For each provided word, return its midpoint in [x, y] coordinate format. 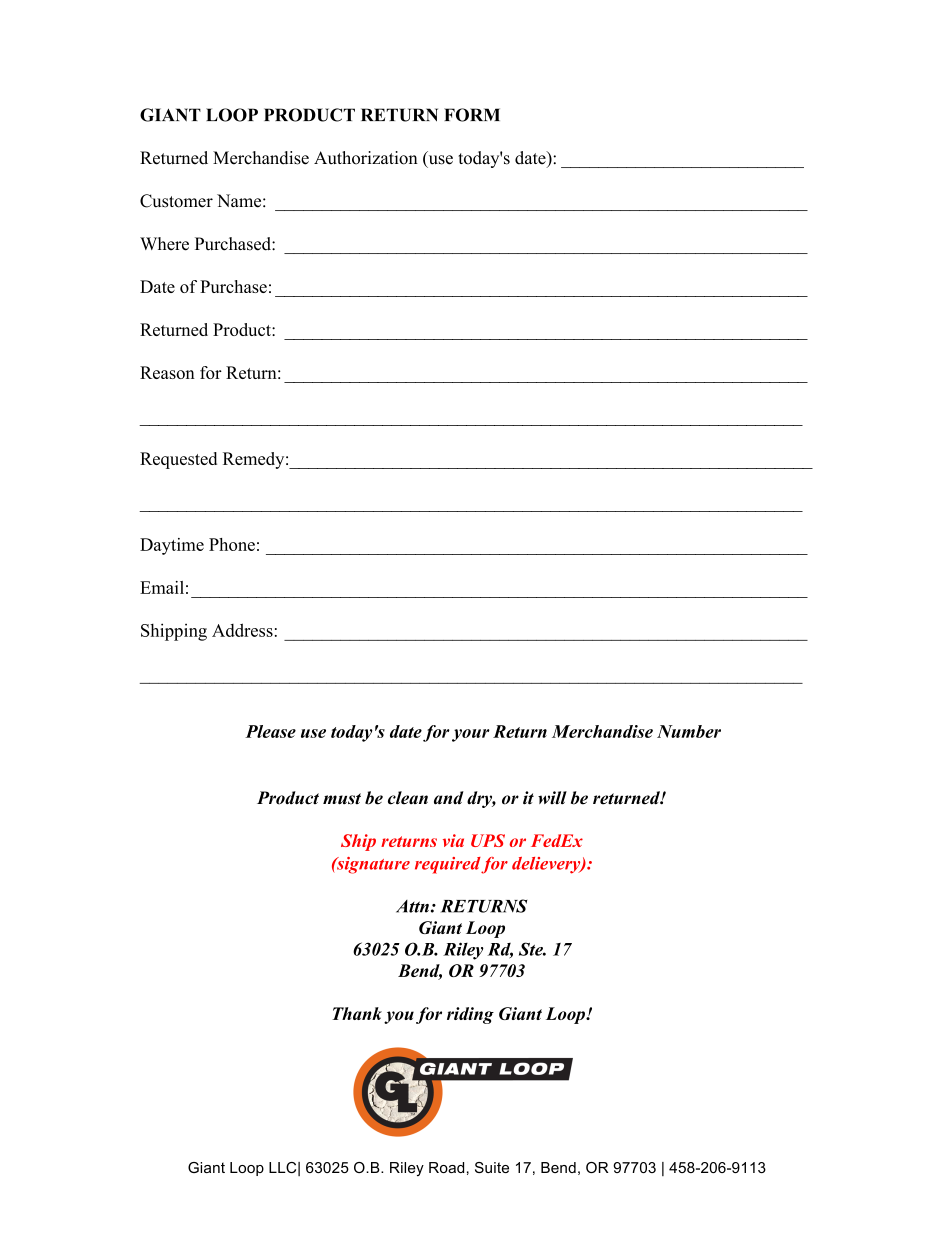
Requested [178, 460]
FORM [472, 115]
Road [446, 1167]
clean [408, 798]
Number [689, 731]
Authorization [366, 158]
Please [270, 731]
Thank [357, 1013]
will [552, 798]
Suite [492, 1167]
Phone [232, 544]
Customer [176, 201]
